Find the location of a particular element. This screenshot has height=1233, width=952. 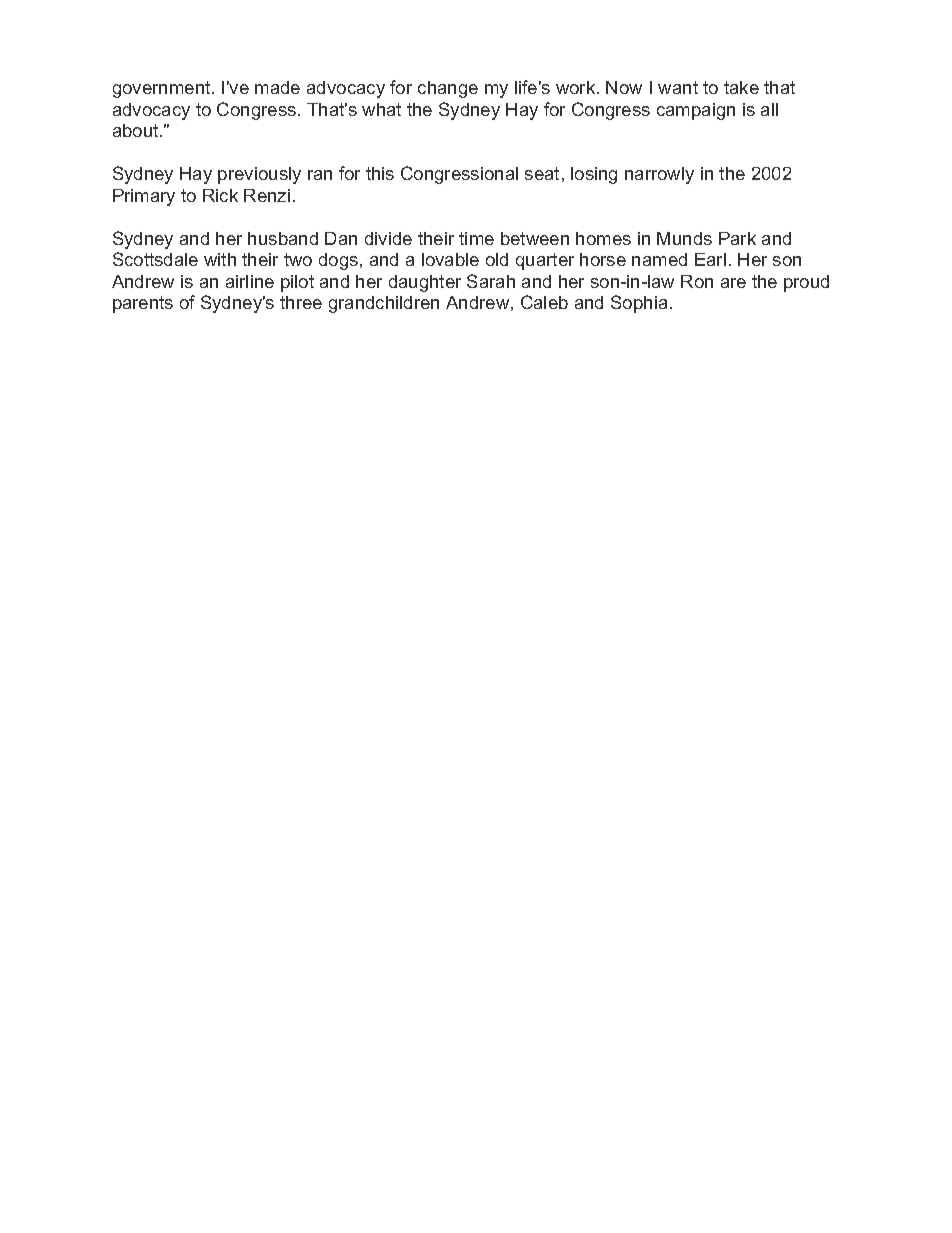

Sophia is located at coordinates (639, 304).
